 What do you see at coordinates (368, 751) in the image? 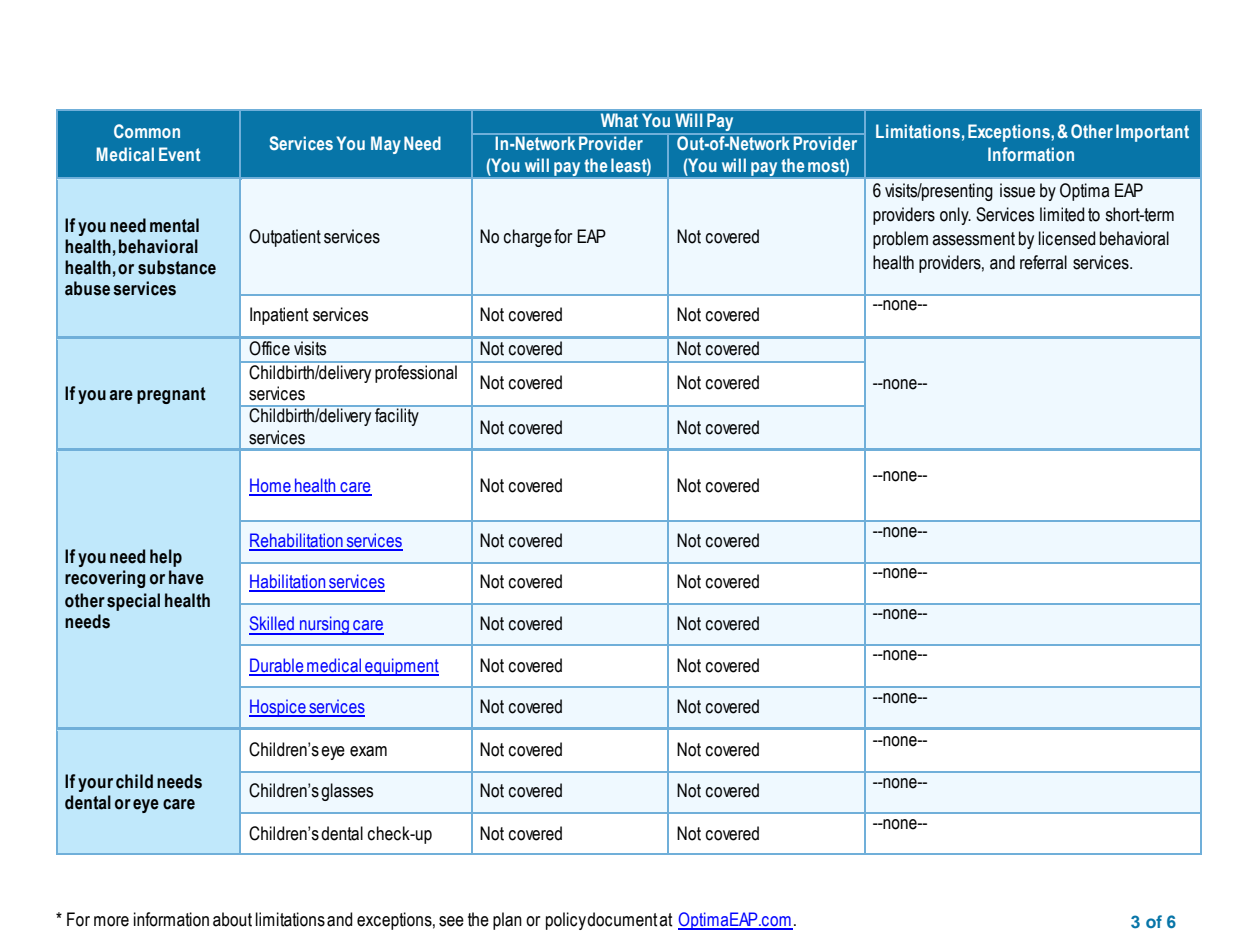
I see `exam` at bounding box center [368, 751].
